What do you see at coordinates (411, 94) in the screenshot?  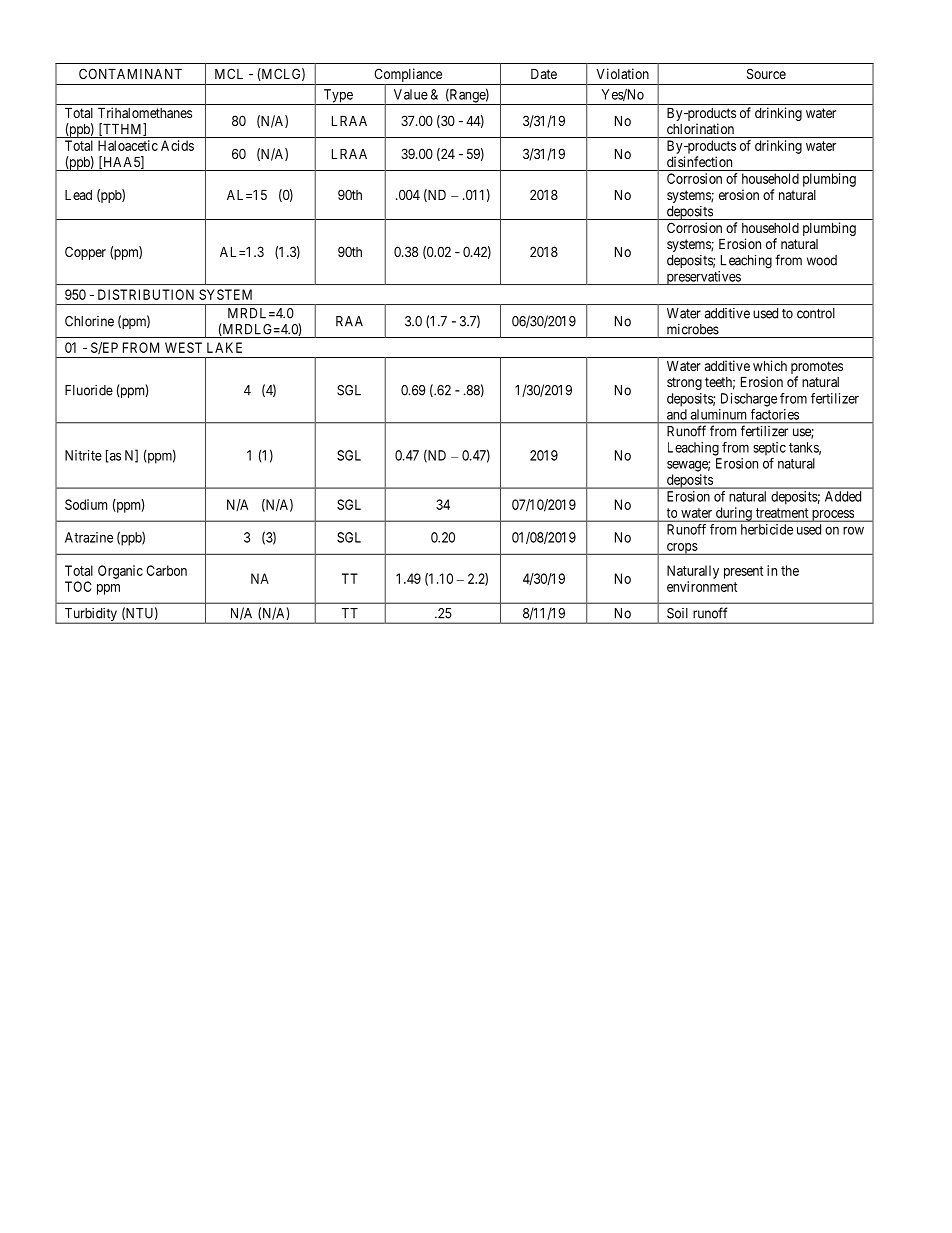 I see `Value` at bounding box center [411, 94].
